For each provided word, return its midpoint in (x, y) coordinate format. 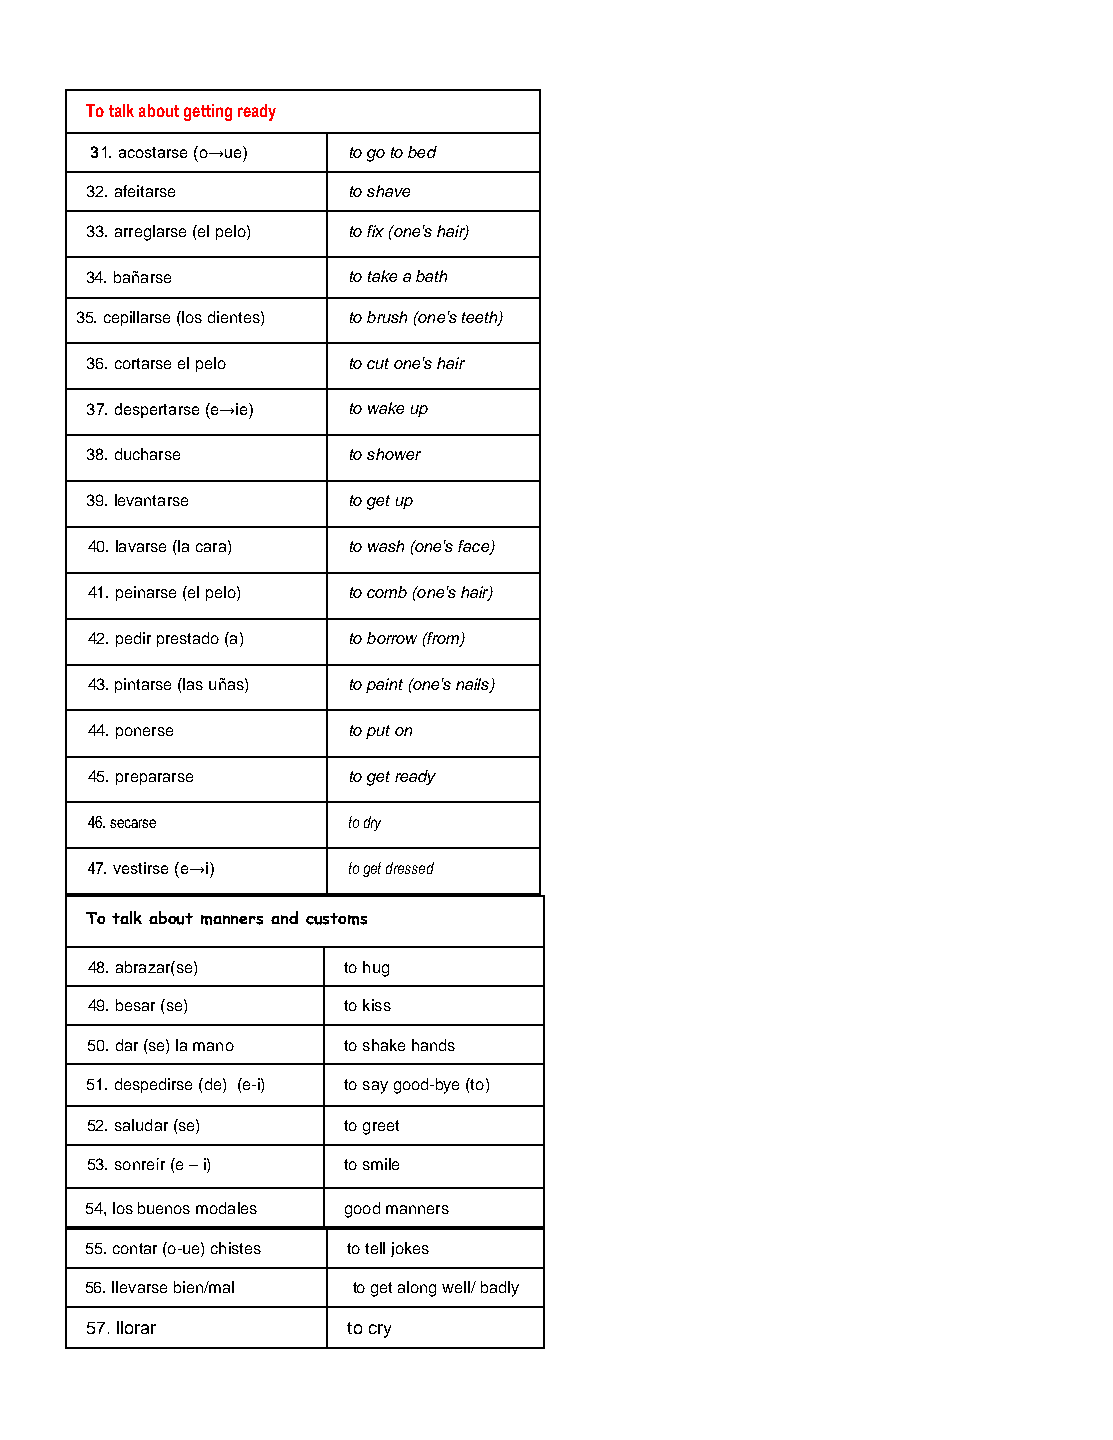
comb (387, 592)
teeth (481, 318)
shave (388, 191)
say (375, 1087)
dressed (410, 868)
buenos (164, 1208)
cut (378, 363)
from (443, 639)
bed (422, 152)
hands (433, 1045)
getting (208, 112)
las (193, 684)
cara (212, 548)
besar (135, 1005)
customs (336, 919)
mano (213, 1046)
